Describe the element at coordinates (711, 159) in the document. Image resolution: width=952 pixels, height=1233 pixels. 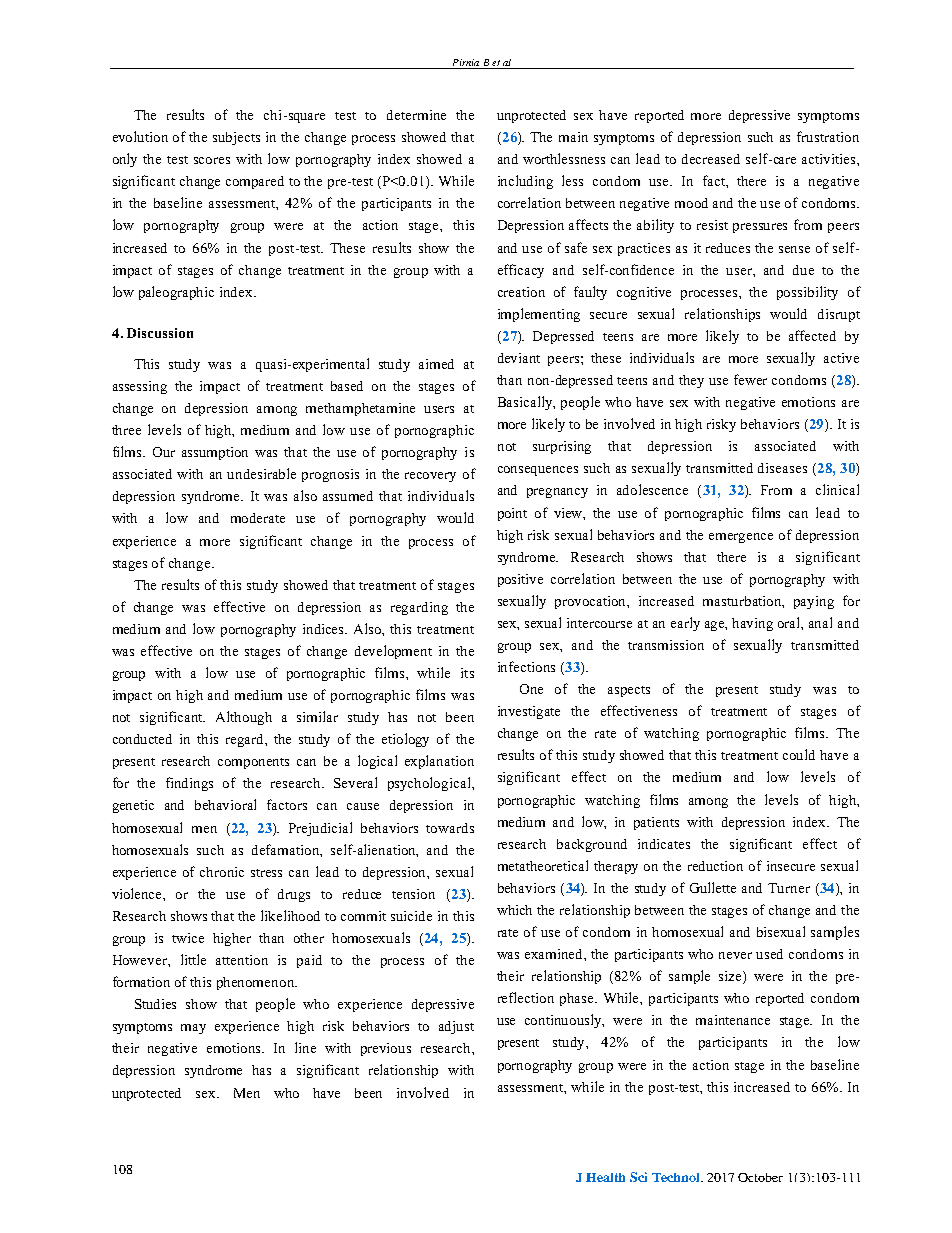
I see `decreased` at that location.
